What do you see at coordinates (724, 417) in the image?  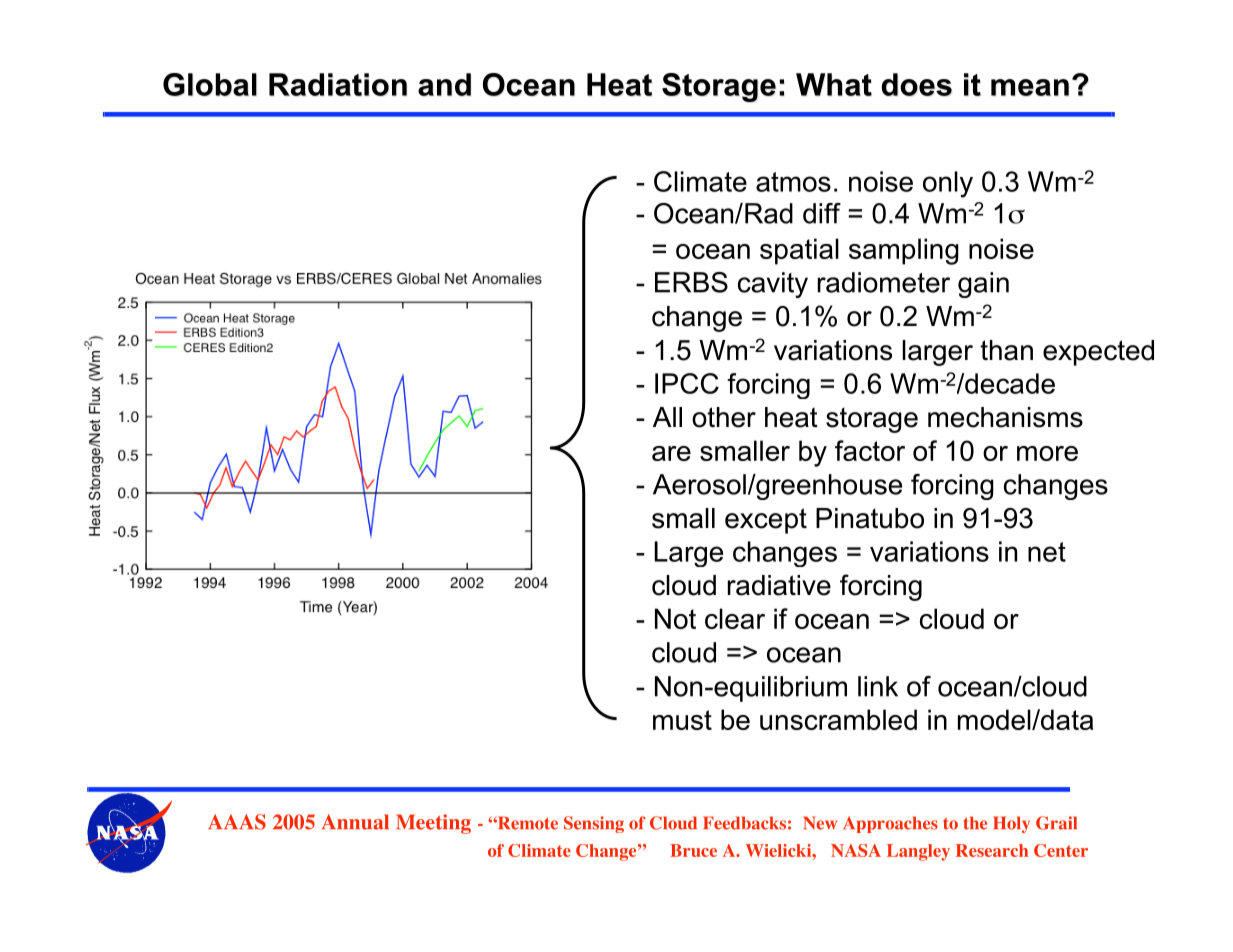 I see `other` at bounding box center [724, 417].
